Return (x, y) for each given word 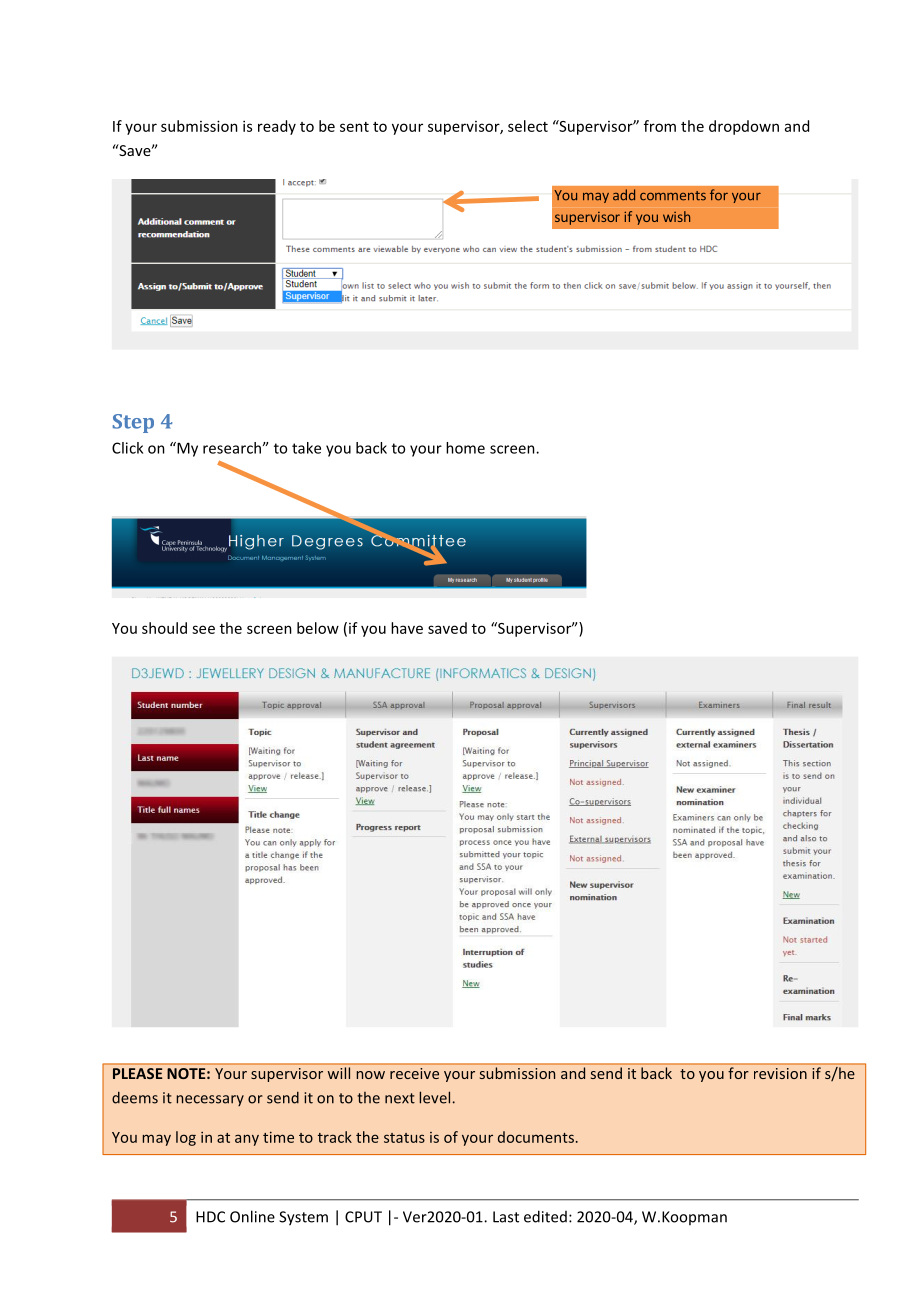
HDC (210, 1217)
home (465, 448)
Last (506, 1217)
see (203, 629)
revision (780, 1073)
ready (277, 127)
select (528, 126)
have (407, 628)
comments (673, 196)
